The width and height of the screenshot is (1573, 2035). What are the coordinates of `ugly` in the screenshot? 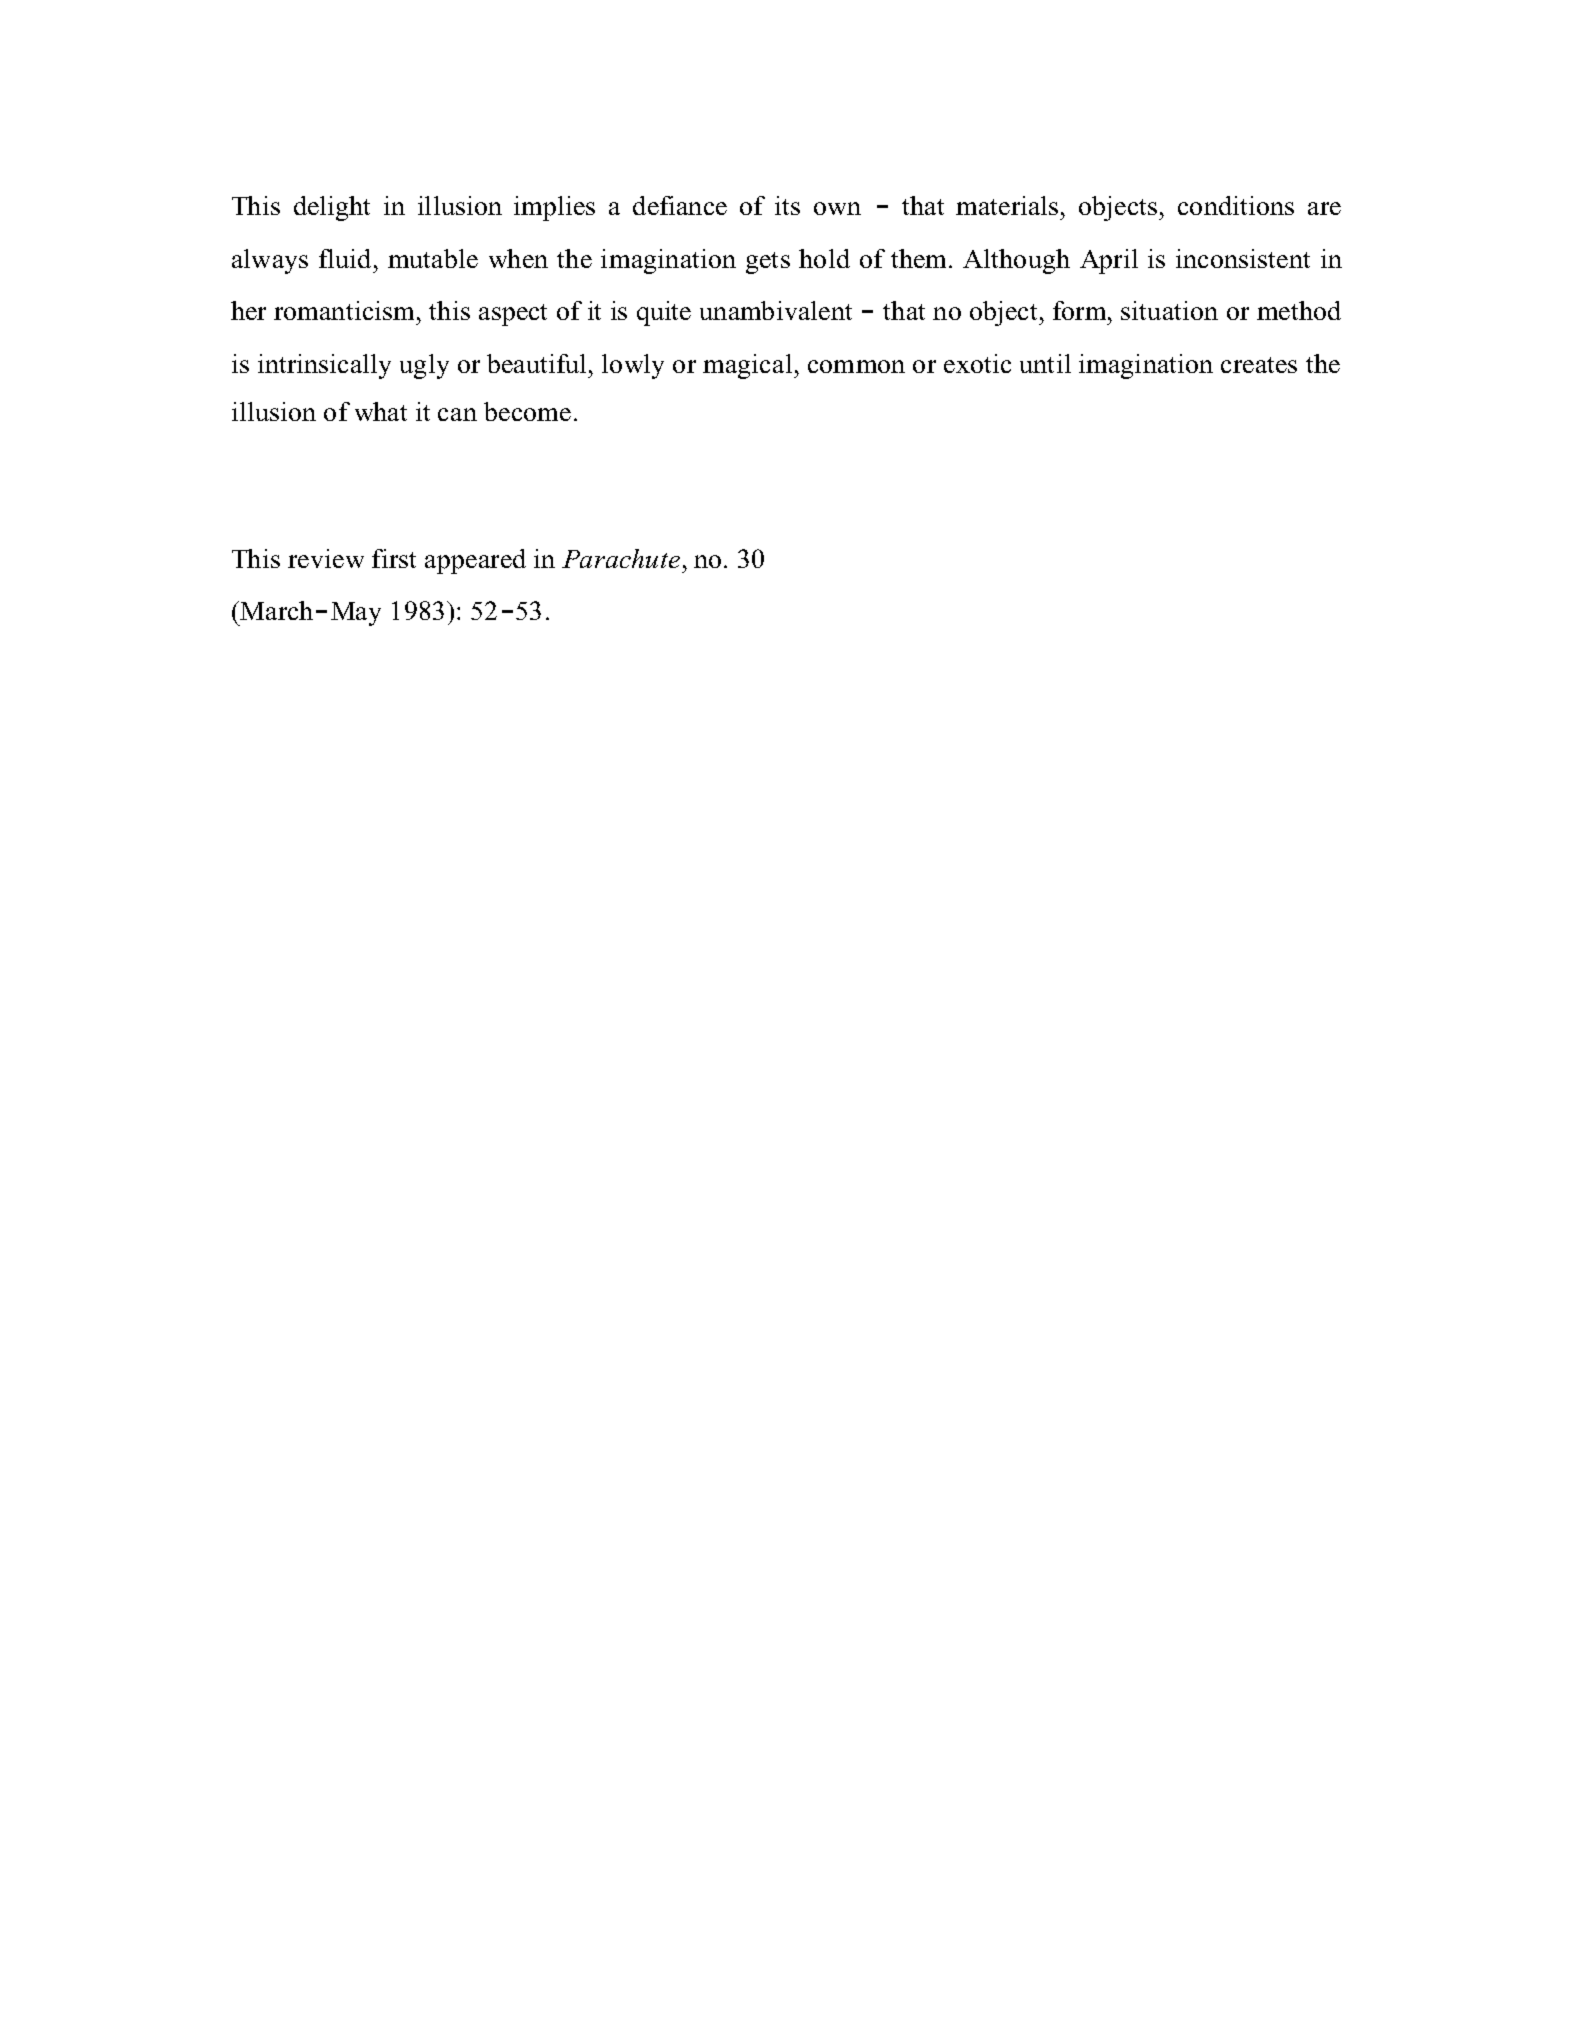 It's located at (424, 366).
